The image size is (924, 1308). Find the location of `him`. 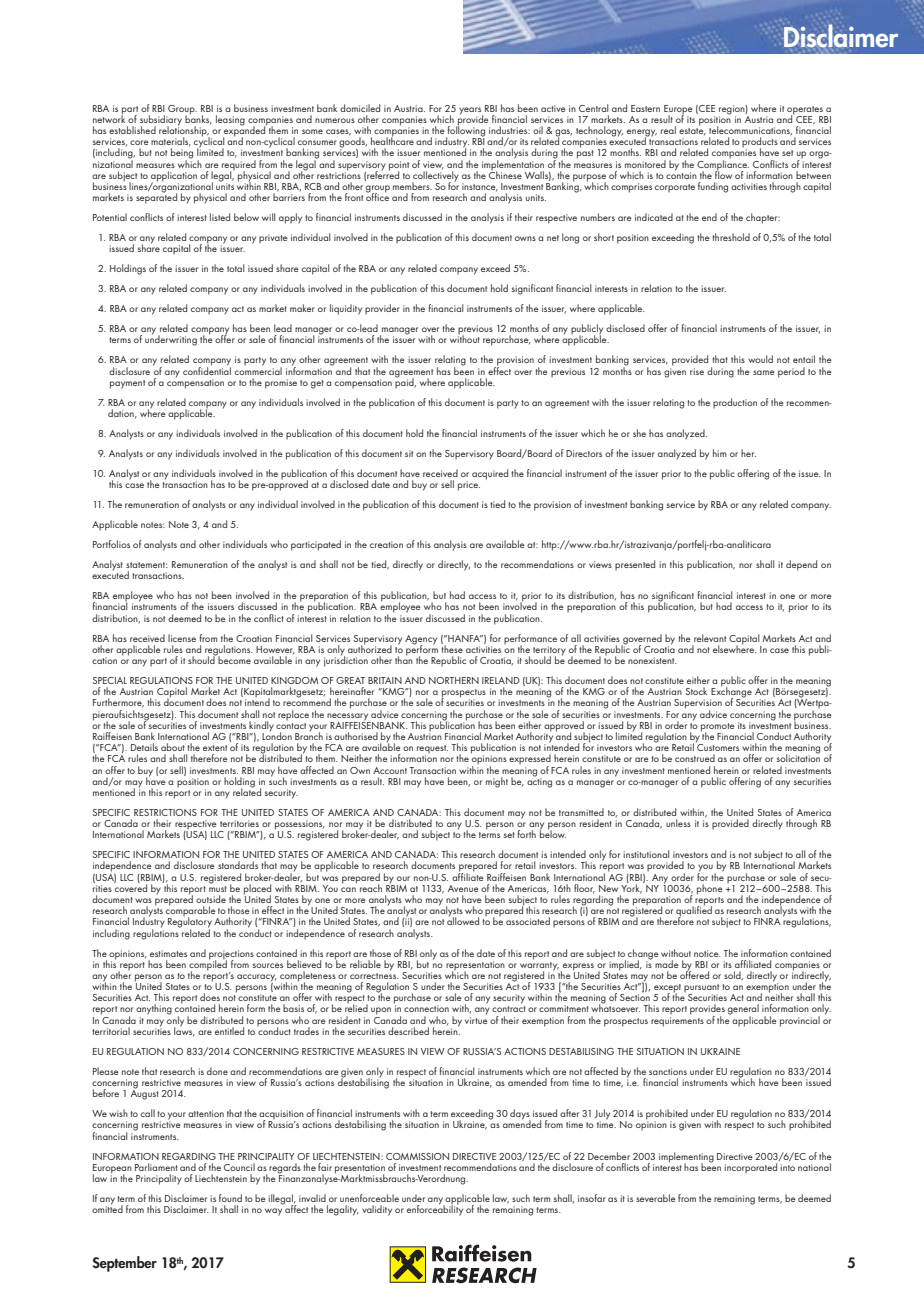

him is located at coordinates (720, 453).
